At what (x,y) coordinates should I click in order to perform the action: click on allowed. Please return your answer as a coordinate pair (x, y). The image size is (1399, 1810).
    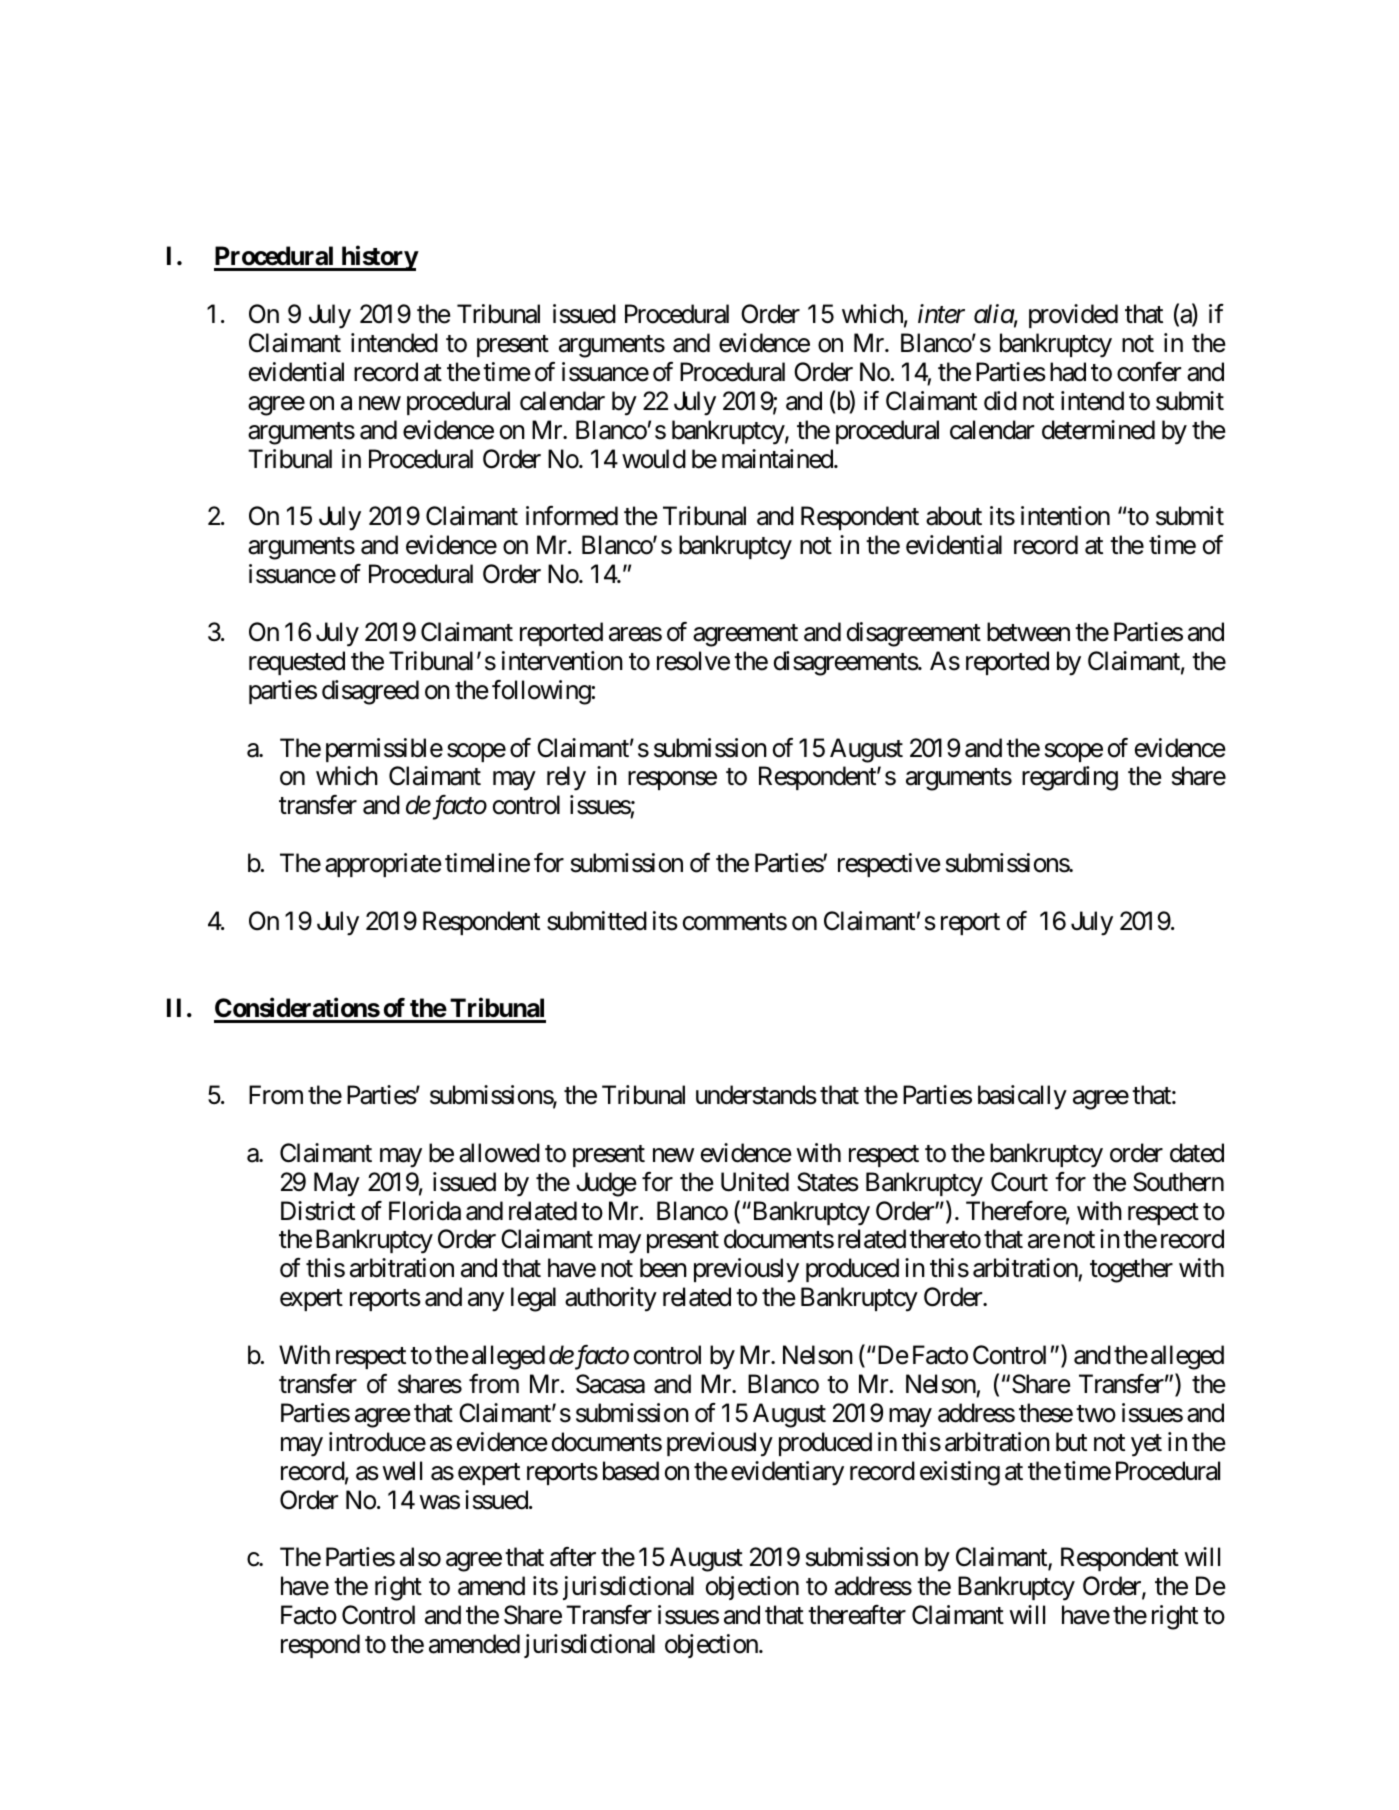
    Looking at the image, I should click on (499, 1153).
